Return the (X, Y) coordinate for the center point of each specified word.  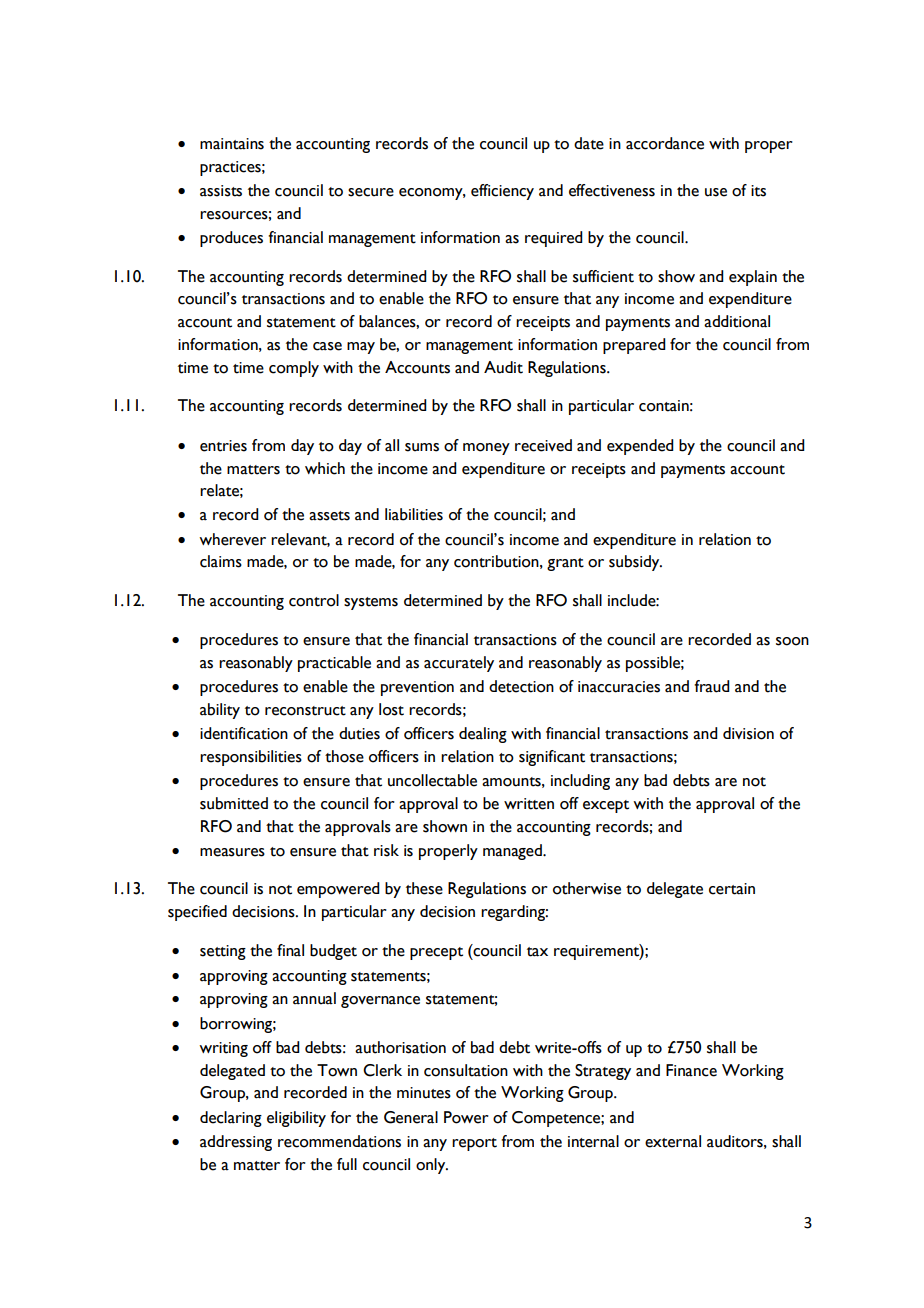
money (486, 449)
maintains (232, 144)
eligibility (296, 1119)
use (716, 192)
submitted (234, 803)
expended (640, 447)
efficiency (502, 192)
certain (732, 889)
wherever (232, 539)
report (474, 1144)
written (529, 804)
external (673, 1141)
